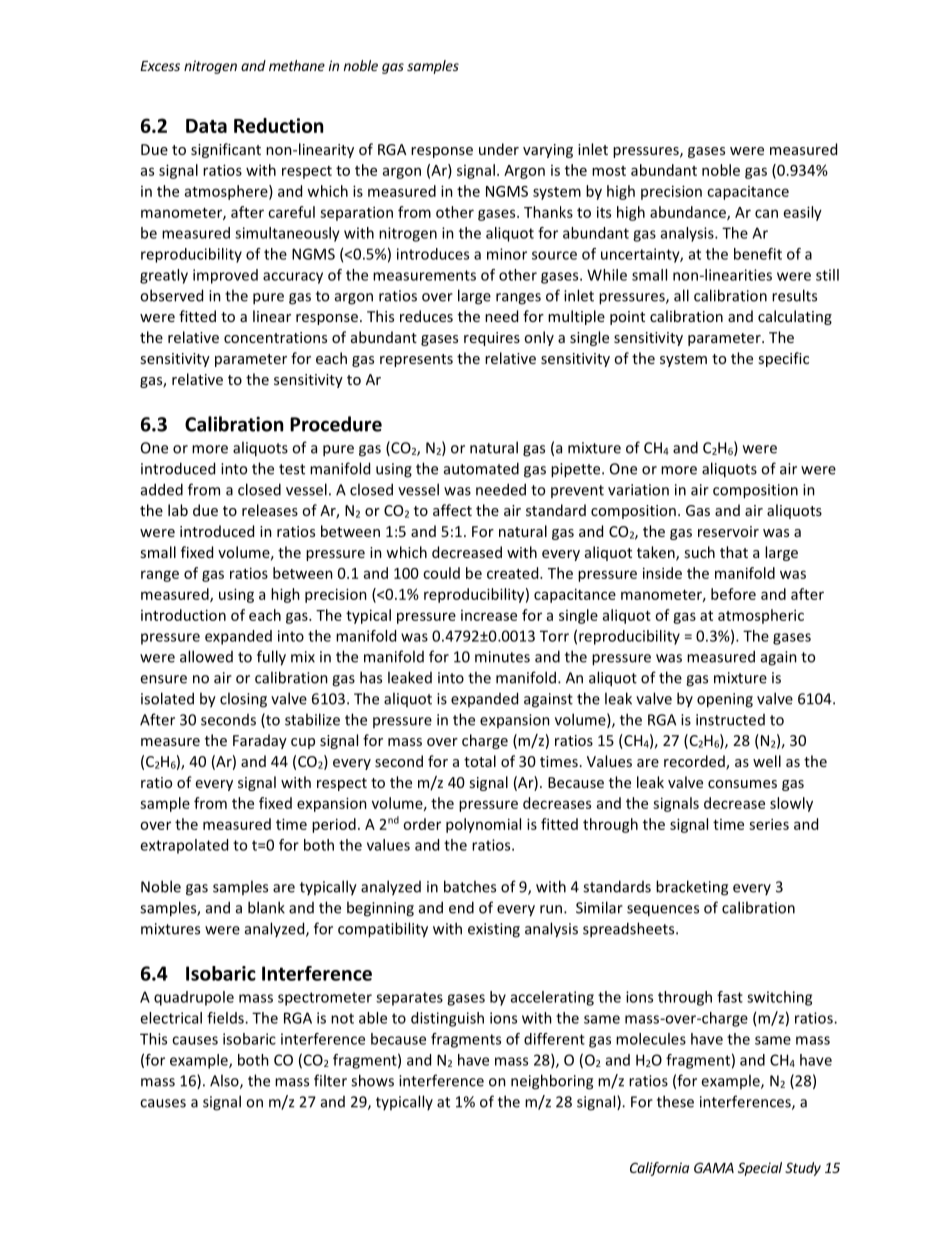 The height and width of the screenshot is (1233, 952). Describe the element at coordinates (206, 126) in the screenshot. I see `Data` at that location.
